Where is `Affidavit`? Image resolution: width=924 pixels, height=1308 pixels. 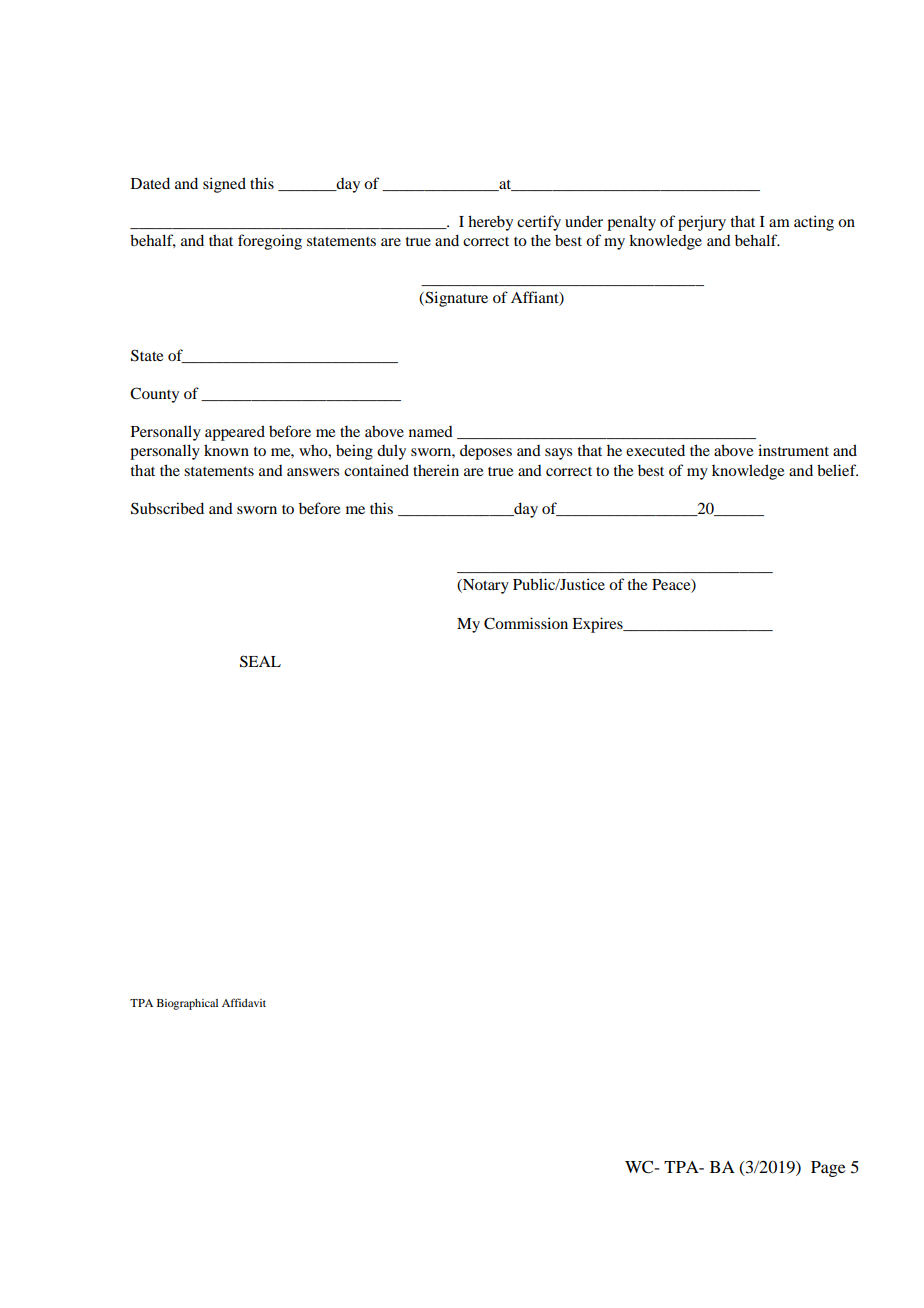
Affidavit is located at coordinates (244, 1002).
